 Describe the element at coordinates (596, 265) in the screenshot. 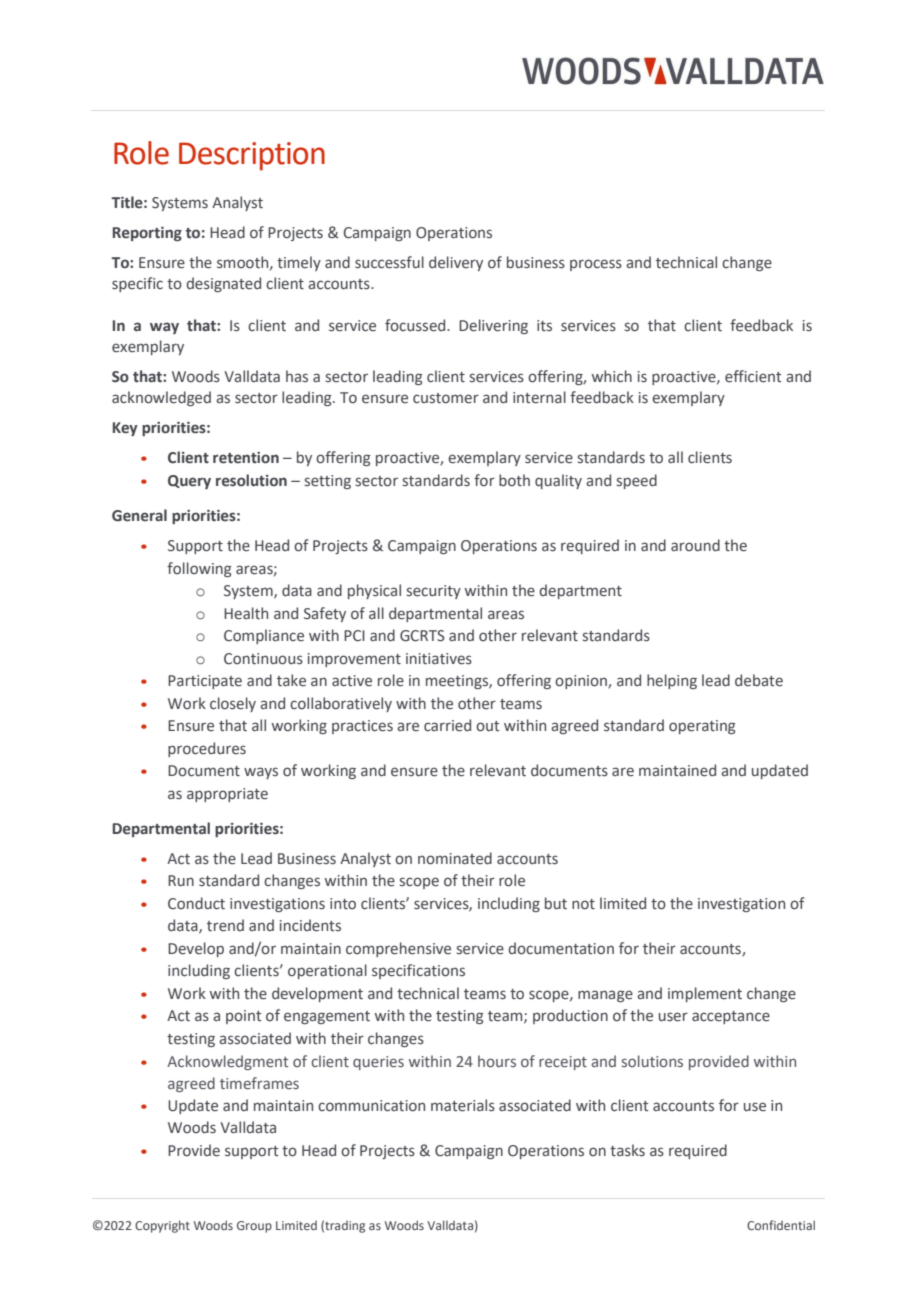

I see `process` at that location.
